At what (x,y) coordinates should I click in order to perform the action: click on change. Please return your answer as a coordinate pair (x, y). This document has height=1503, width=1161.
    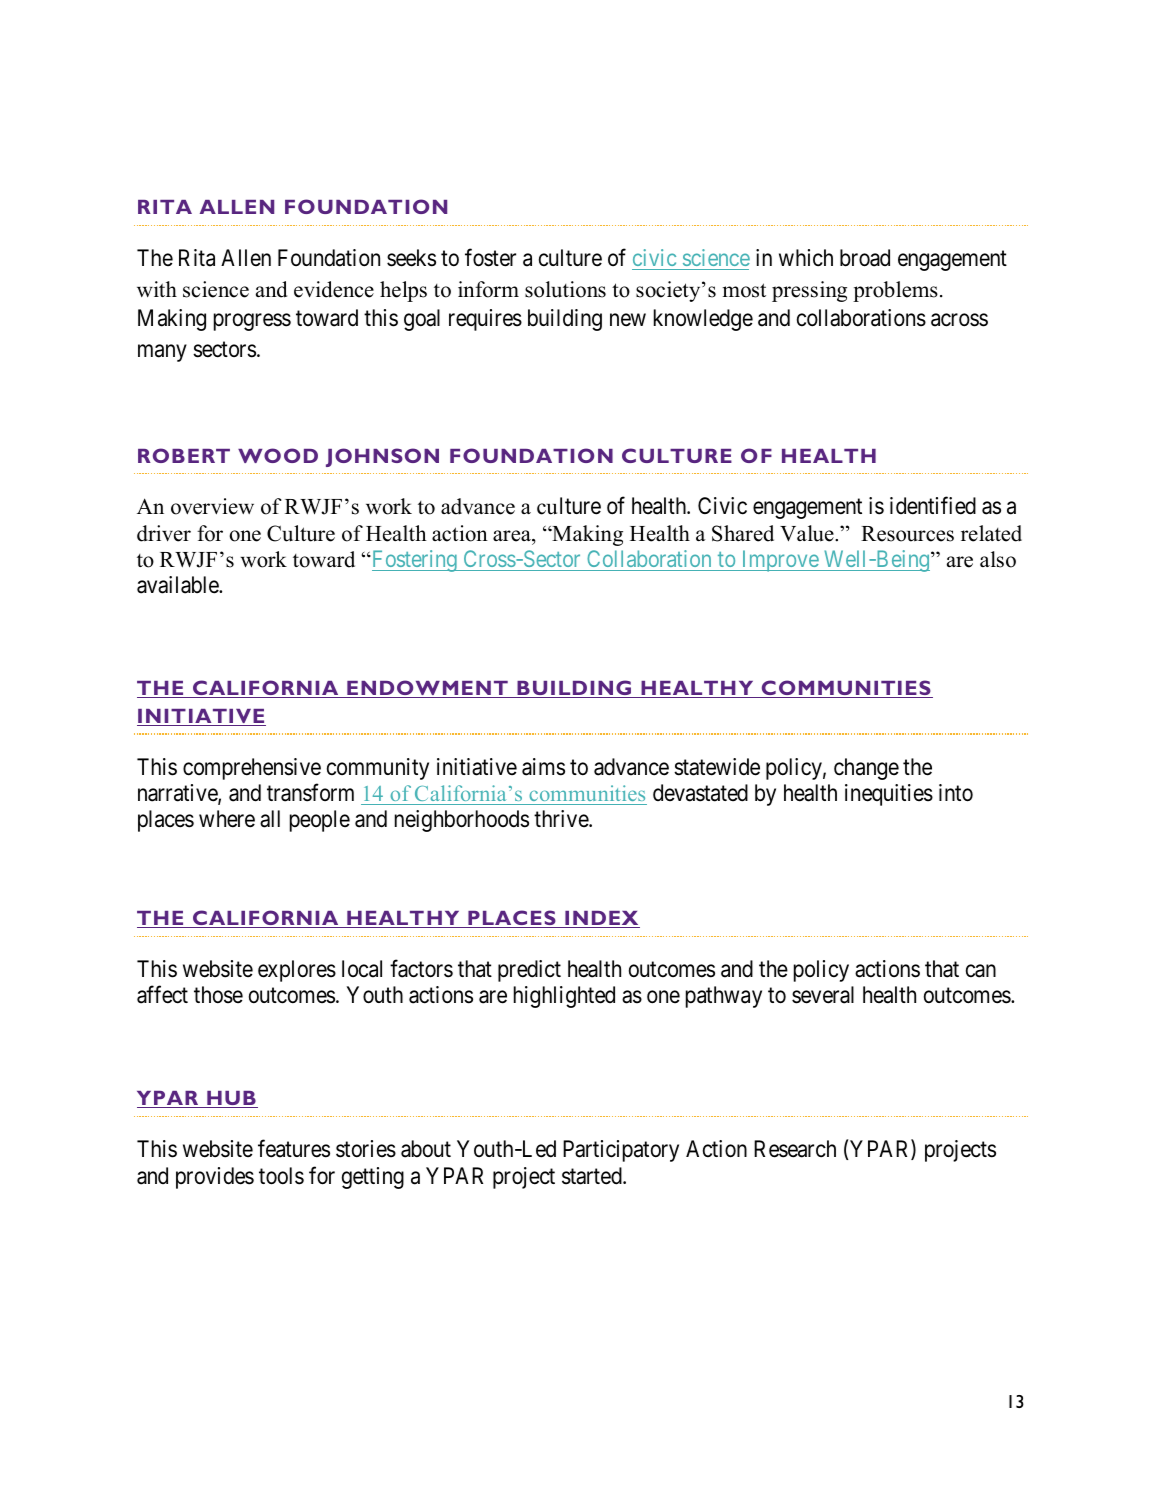
    Looking at the image, I should click on (866, 769).
